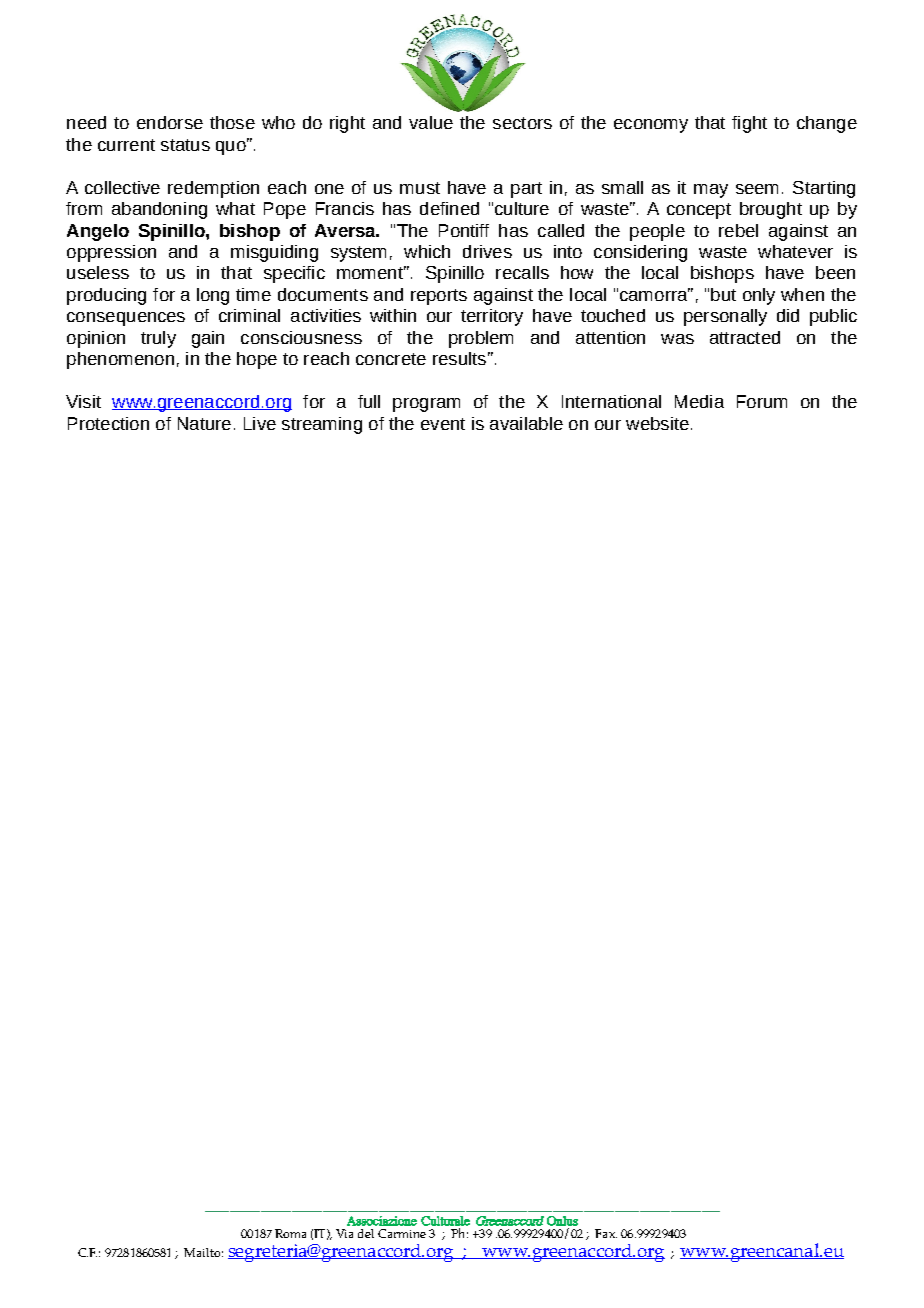 Image resolution: width=924 pixels, height=1308 pixels. What do you see at coordinates (185, 145) in the page?
I see `status` at bounding box center [185, 145].
